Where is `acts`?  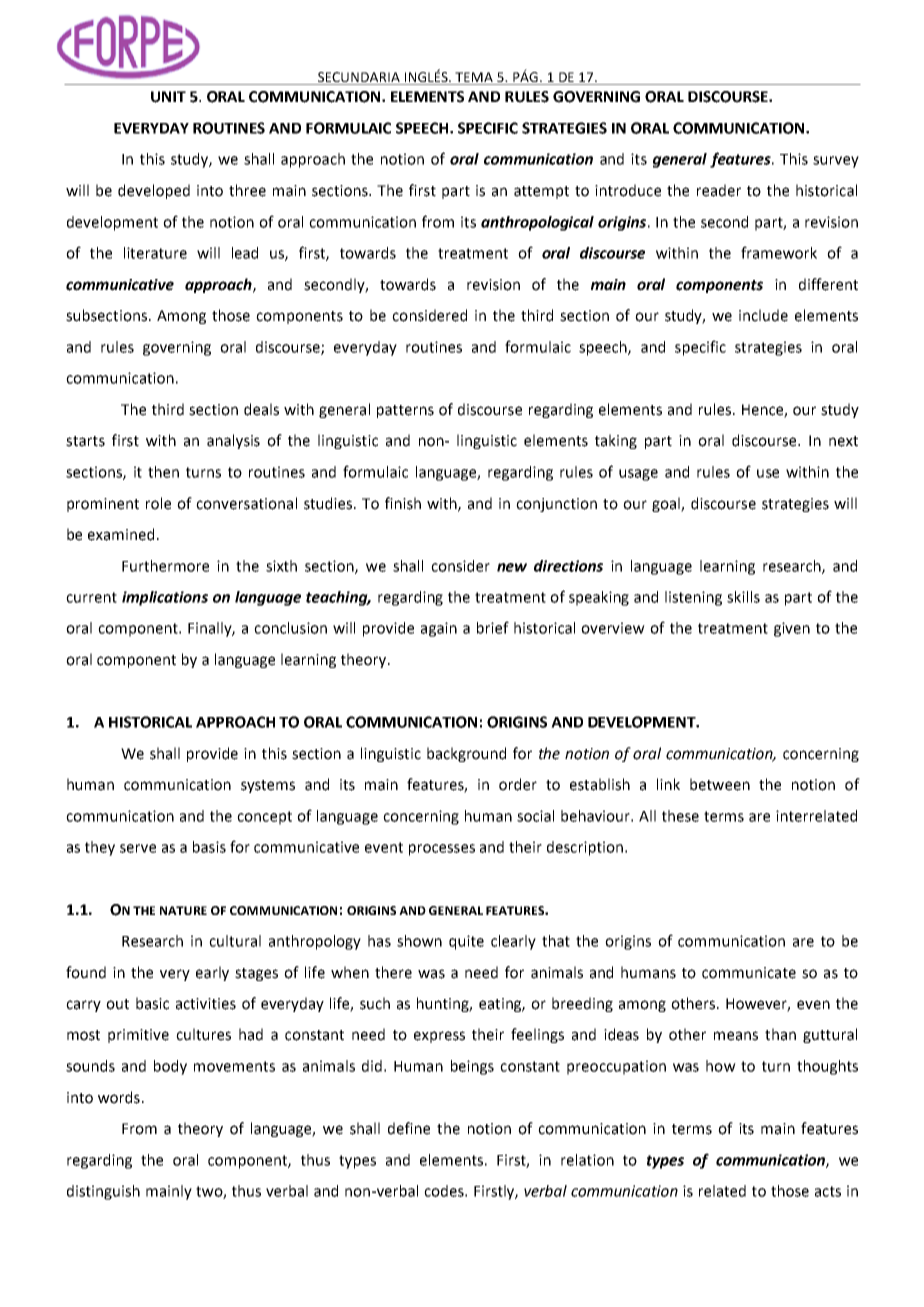
acts is located at coordinates (828, 1191).
